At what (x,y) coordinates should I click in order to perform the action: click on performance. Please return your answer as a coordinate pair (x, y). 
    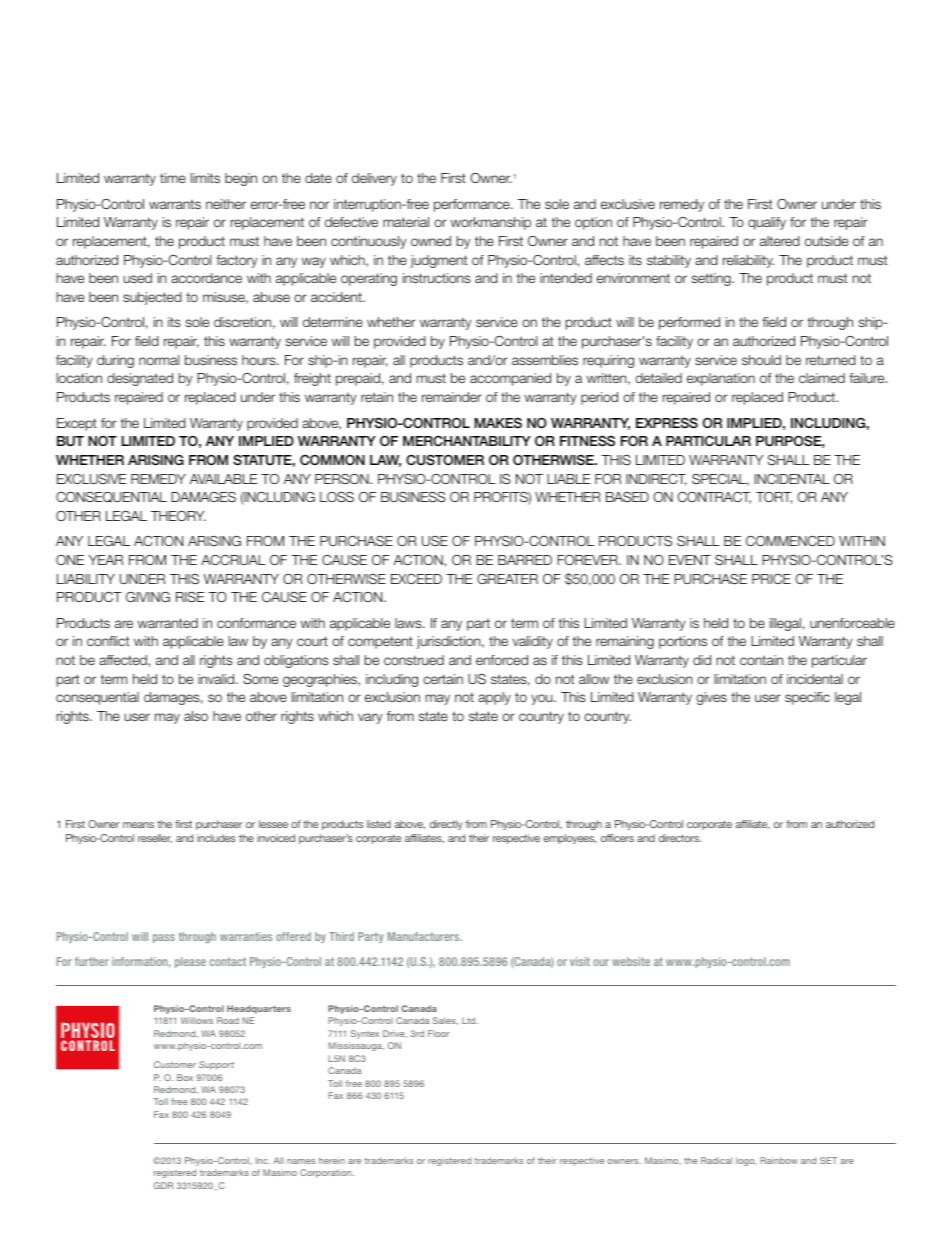
    Looking at the image, I should click on (473, 205).
